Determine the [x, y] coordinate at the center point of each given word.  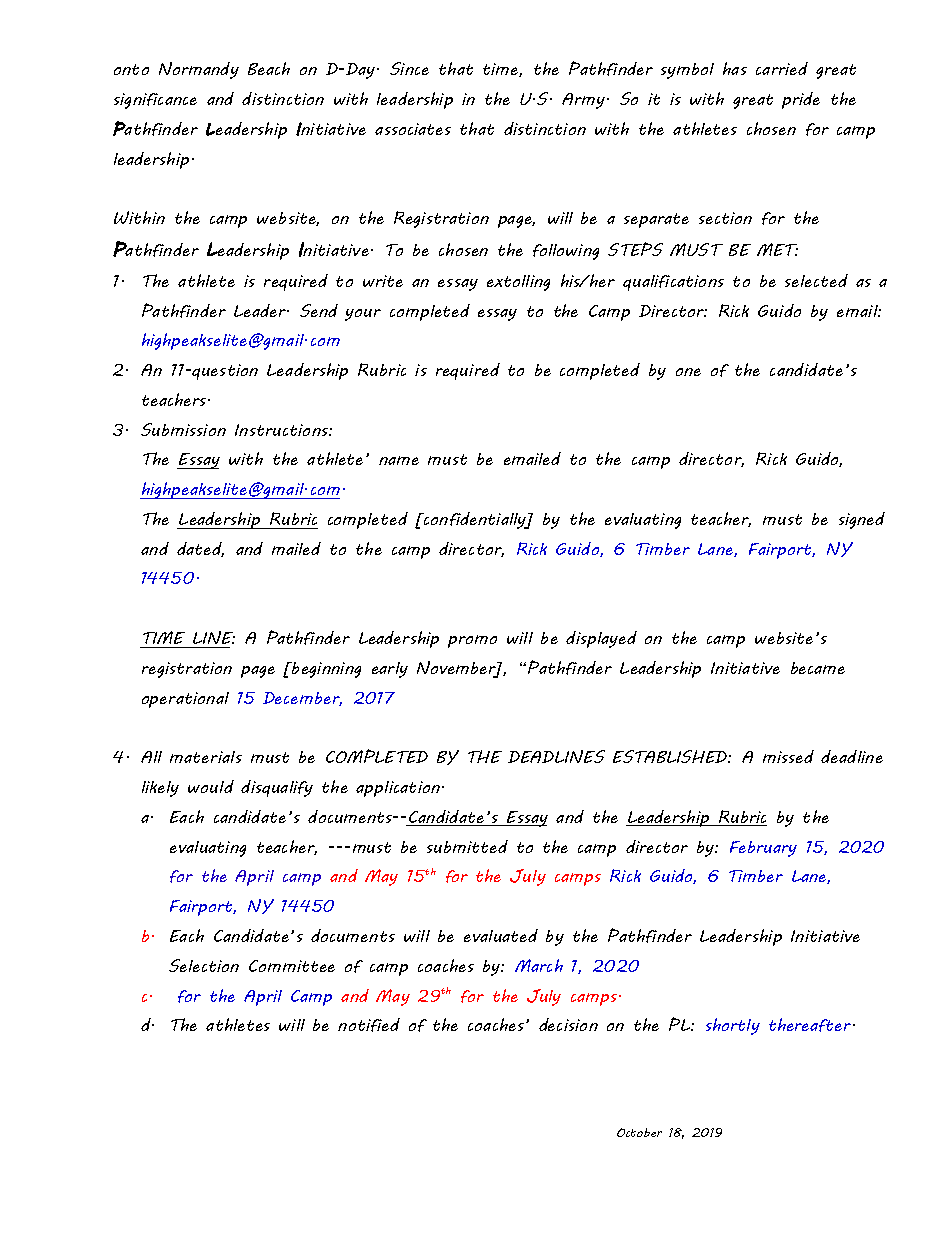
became [818, 668]
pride [801, 100]
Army [583, 101]
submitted [467, 846]
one [688, 372]
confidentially [474, 520]
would [211, 786]
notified [369, 1025]
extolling [518, 283]
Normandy [199, 70]
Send [319, 310]
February [763, 849]
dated [200, 549]
